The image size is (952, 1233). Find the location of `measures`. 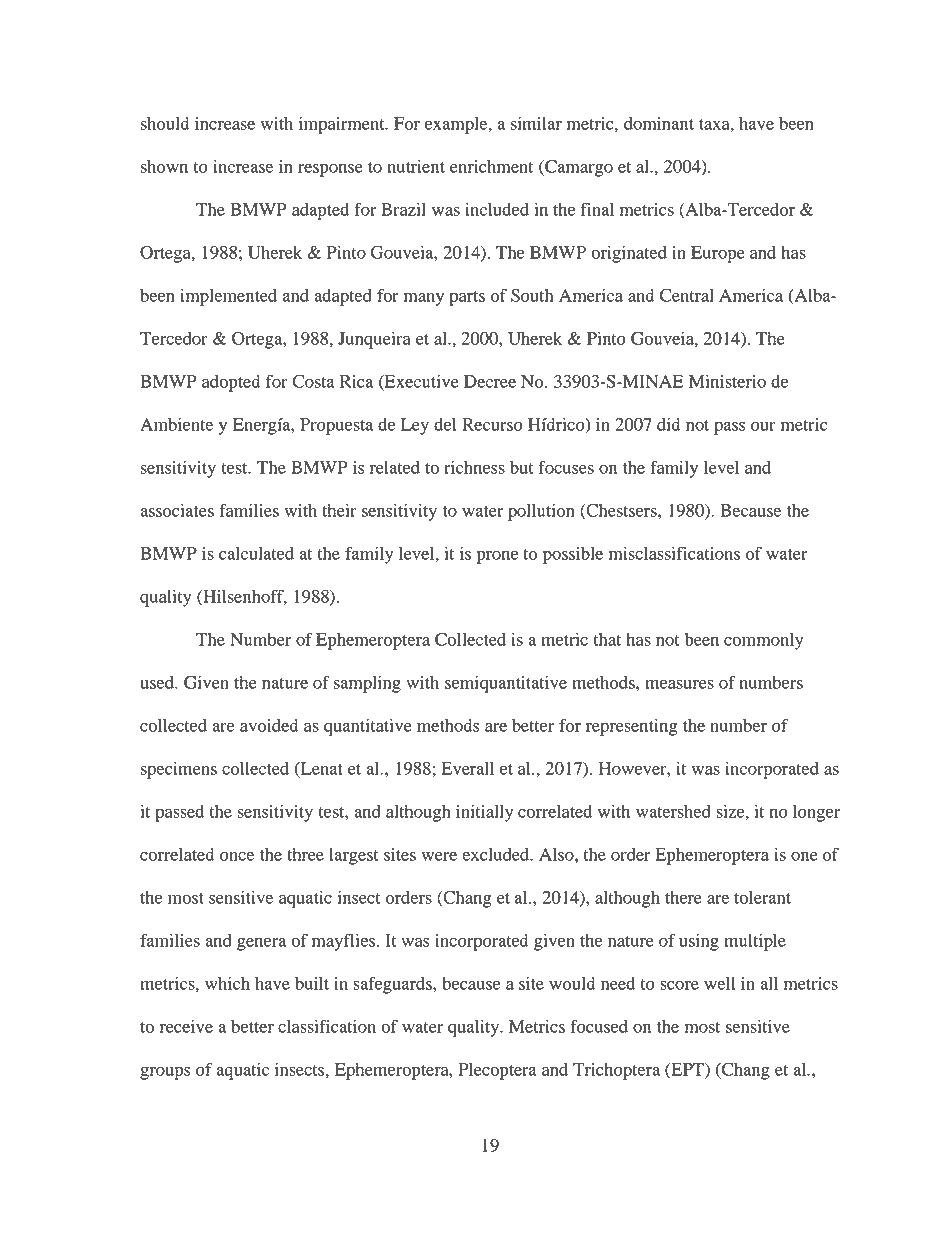

measures is located at coordinates (679, 684).
